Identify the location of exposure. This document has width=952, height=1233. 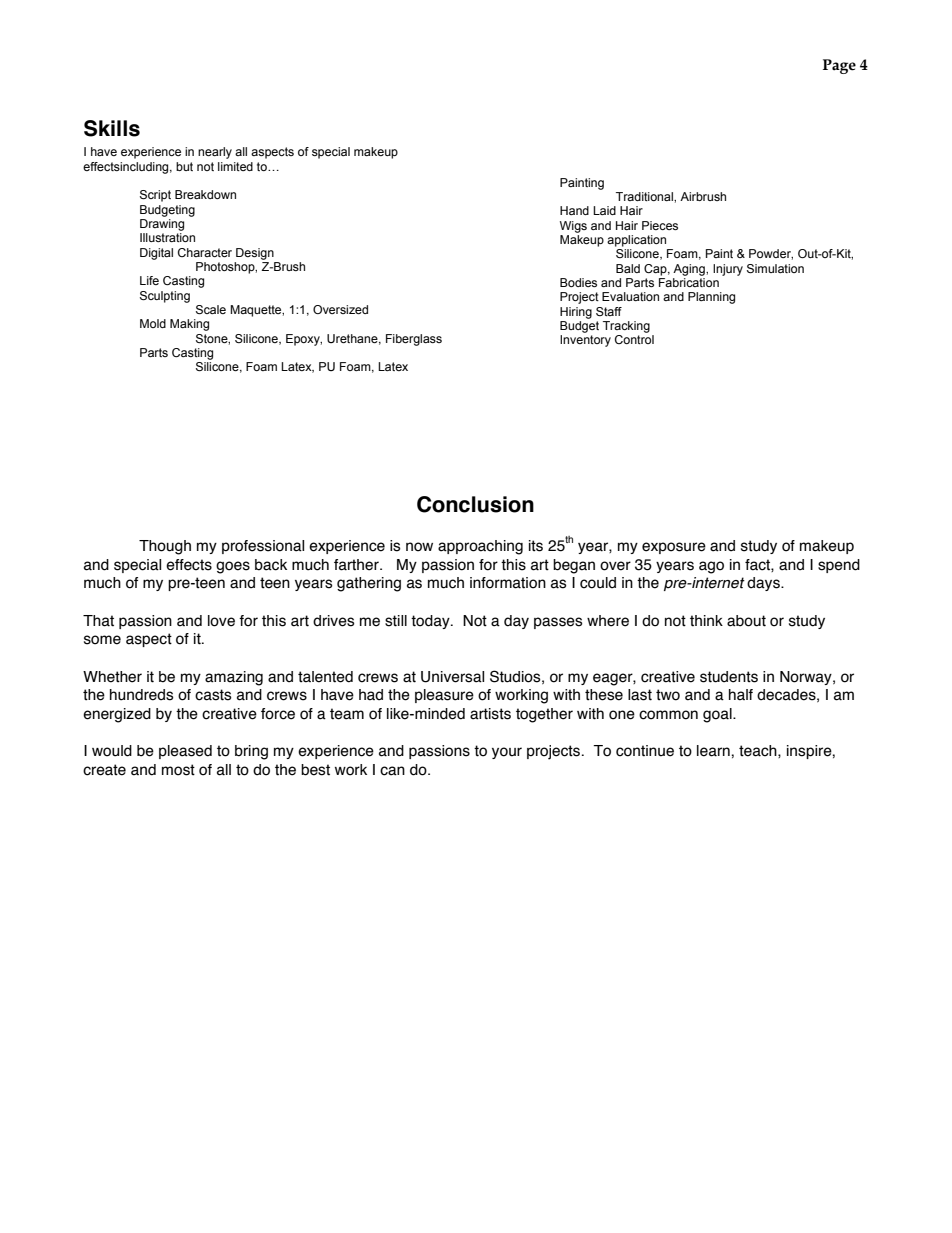
(674, 548).
